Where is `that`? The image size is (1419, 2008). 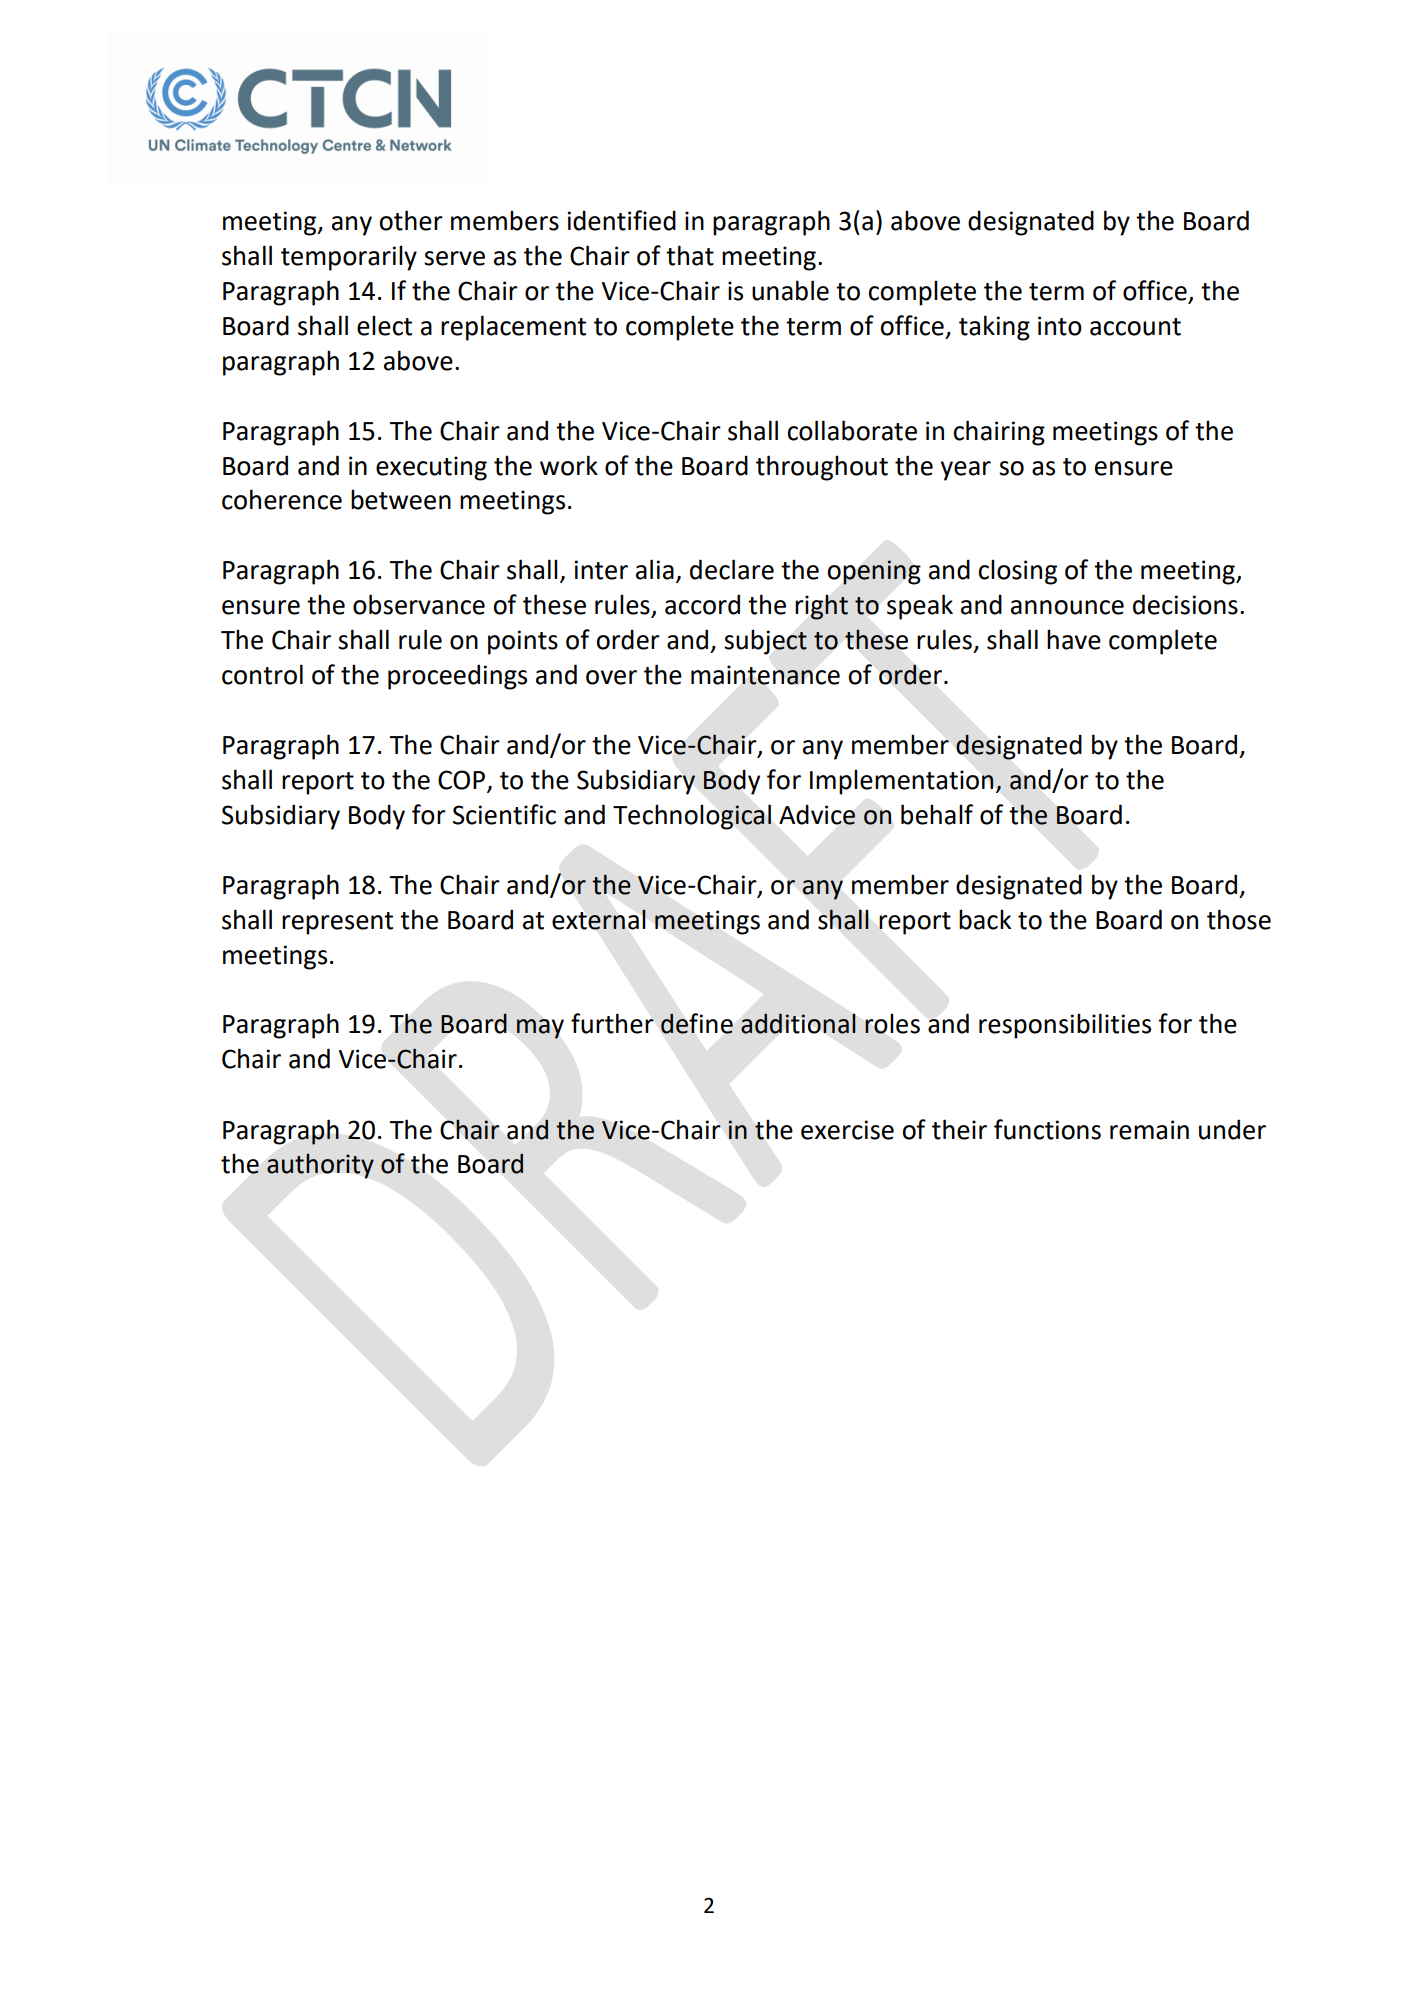
that is located at coordinates (690, 255).
